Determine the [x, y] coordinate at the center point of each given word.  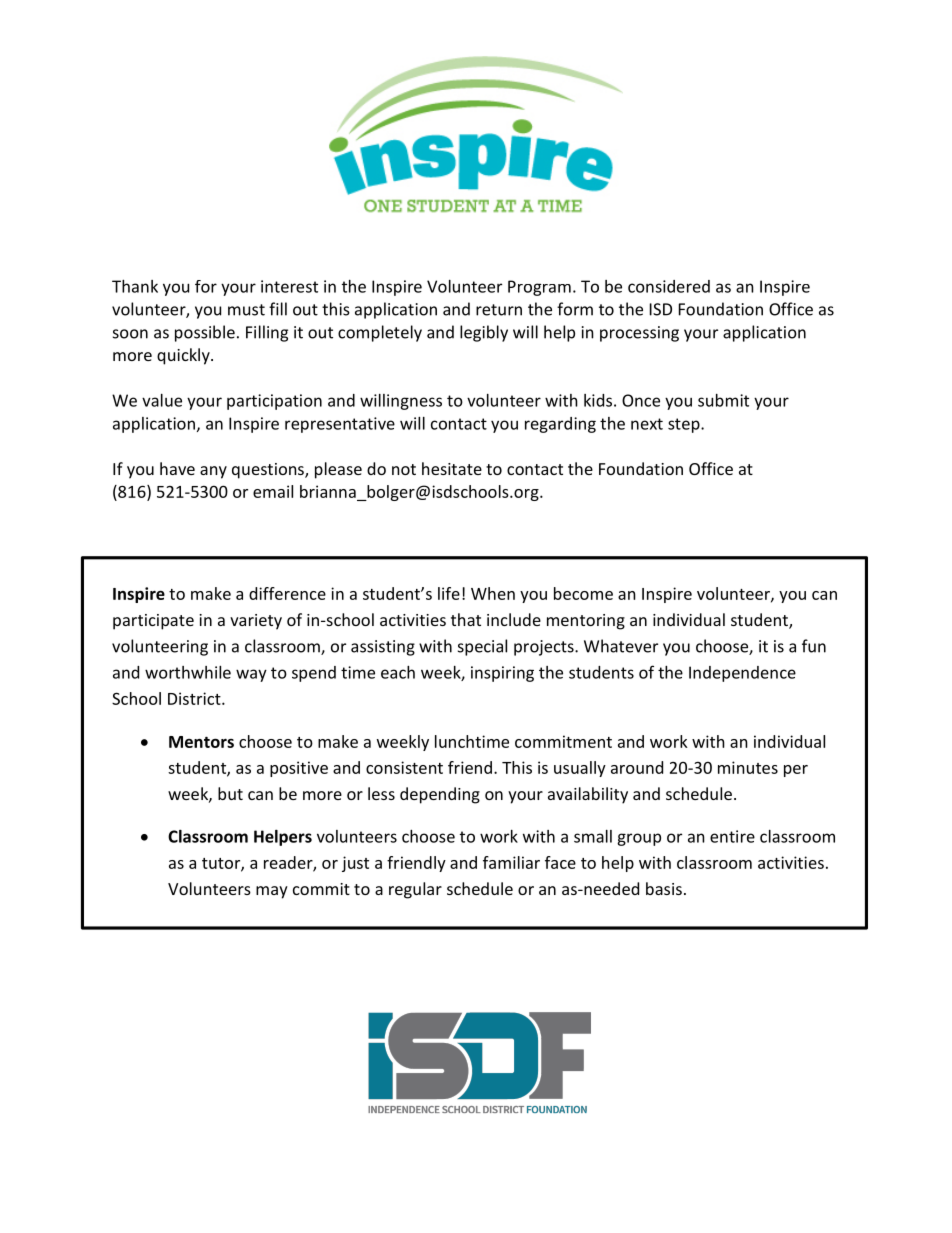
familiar [511, 862]
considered [669, 286]
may [272, 892]
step [685, 425]
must [246, 310]
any [213, 472]
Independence [742, 674]
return [499, 310]
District [195, 698]
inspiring [502, 674]
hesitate [452, 468]
